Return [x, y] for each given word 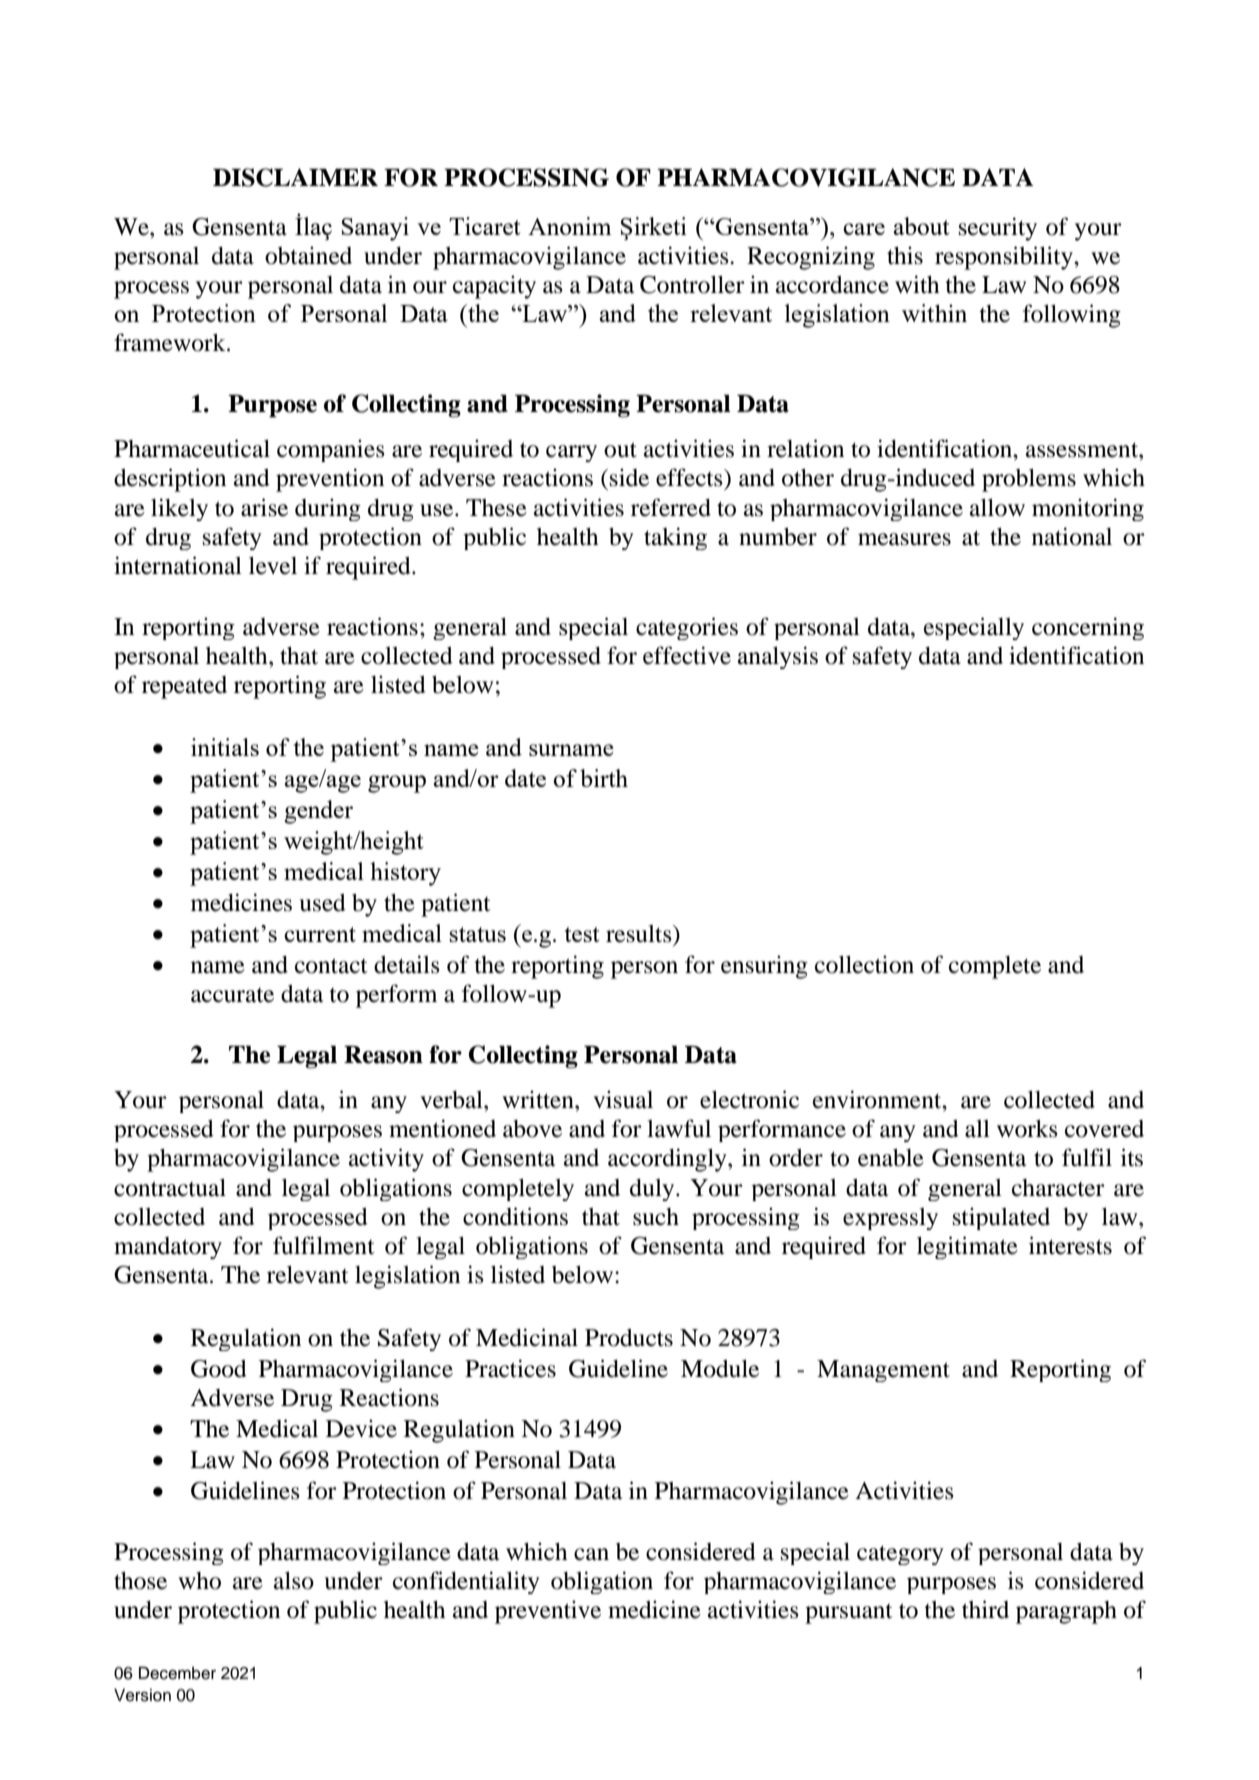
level [273, 566]
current [320, 934]
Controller [692, 285]
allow [997, 508]
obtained [308, 255]
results [640, 934]
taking [675, 538]
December [177, 1673]
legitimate [967, 1247]
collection [864, 964]
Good [219, 1369]
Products [629, 1338]
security [998, 229]
